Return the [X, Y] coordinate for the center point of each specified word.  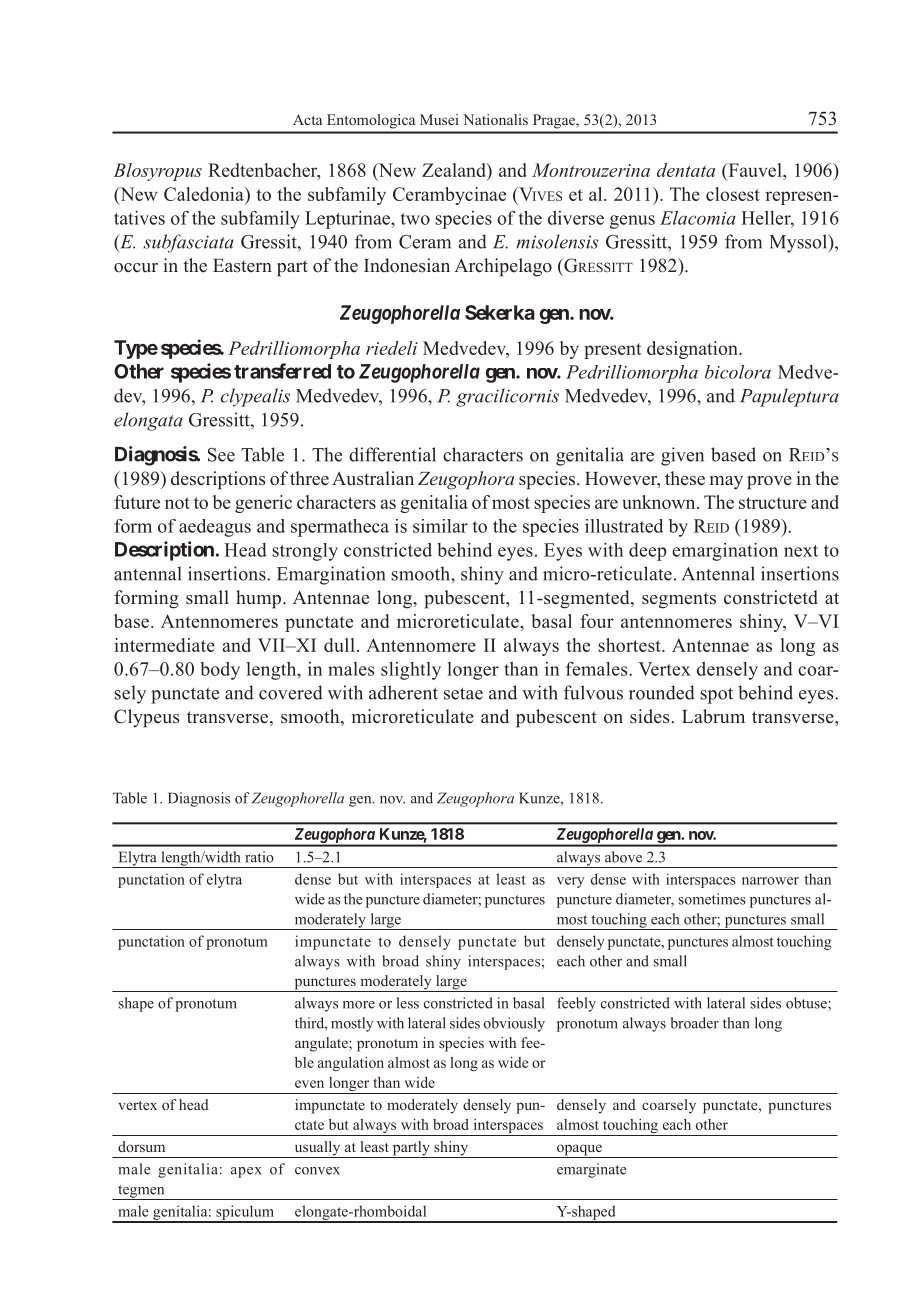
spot [716, 695]
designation [693, 350]
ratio [259, 857]
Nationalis [495, 119]
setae [463, 693]
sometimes [712, 899]
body [220, 671]
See [221, 455]
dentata [686, 170]
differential [392, 454]
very [571, 882]
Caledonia [205, 194]
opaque [579, 1151]
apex [246, 1172]
